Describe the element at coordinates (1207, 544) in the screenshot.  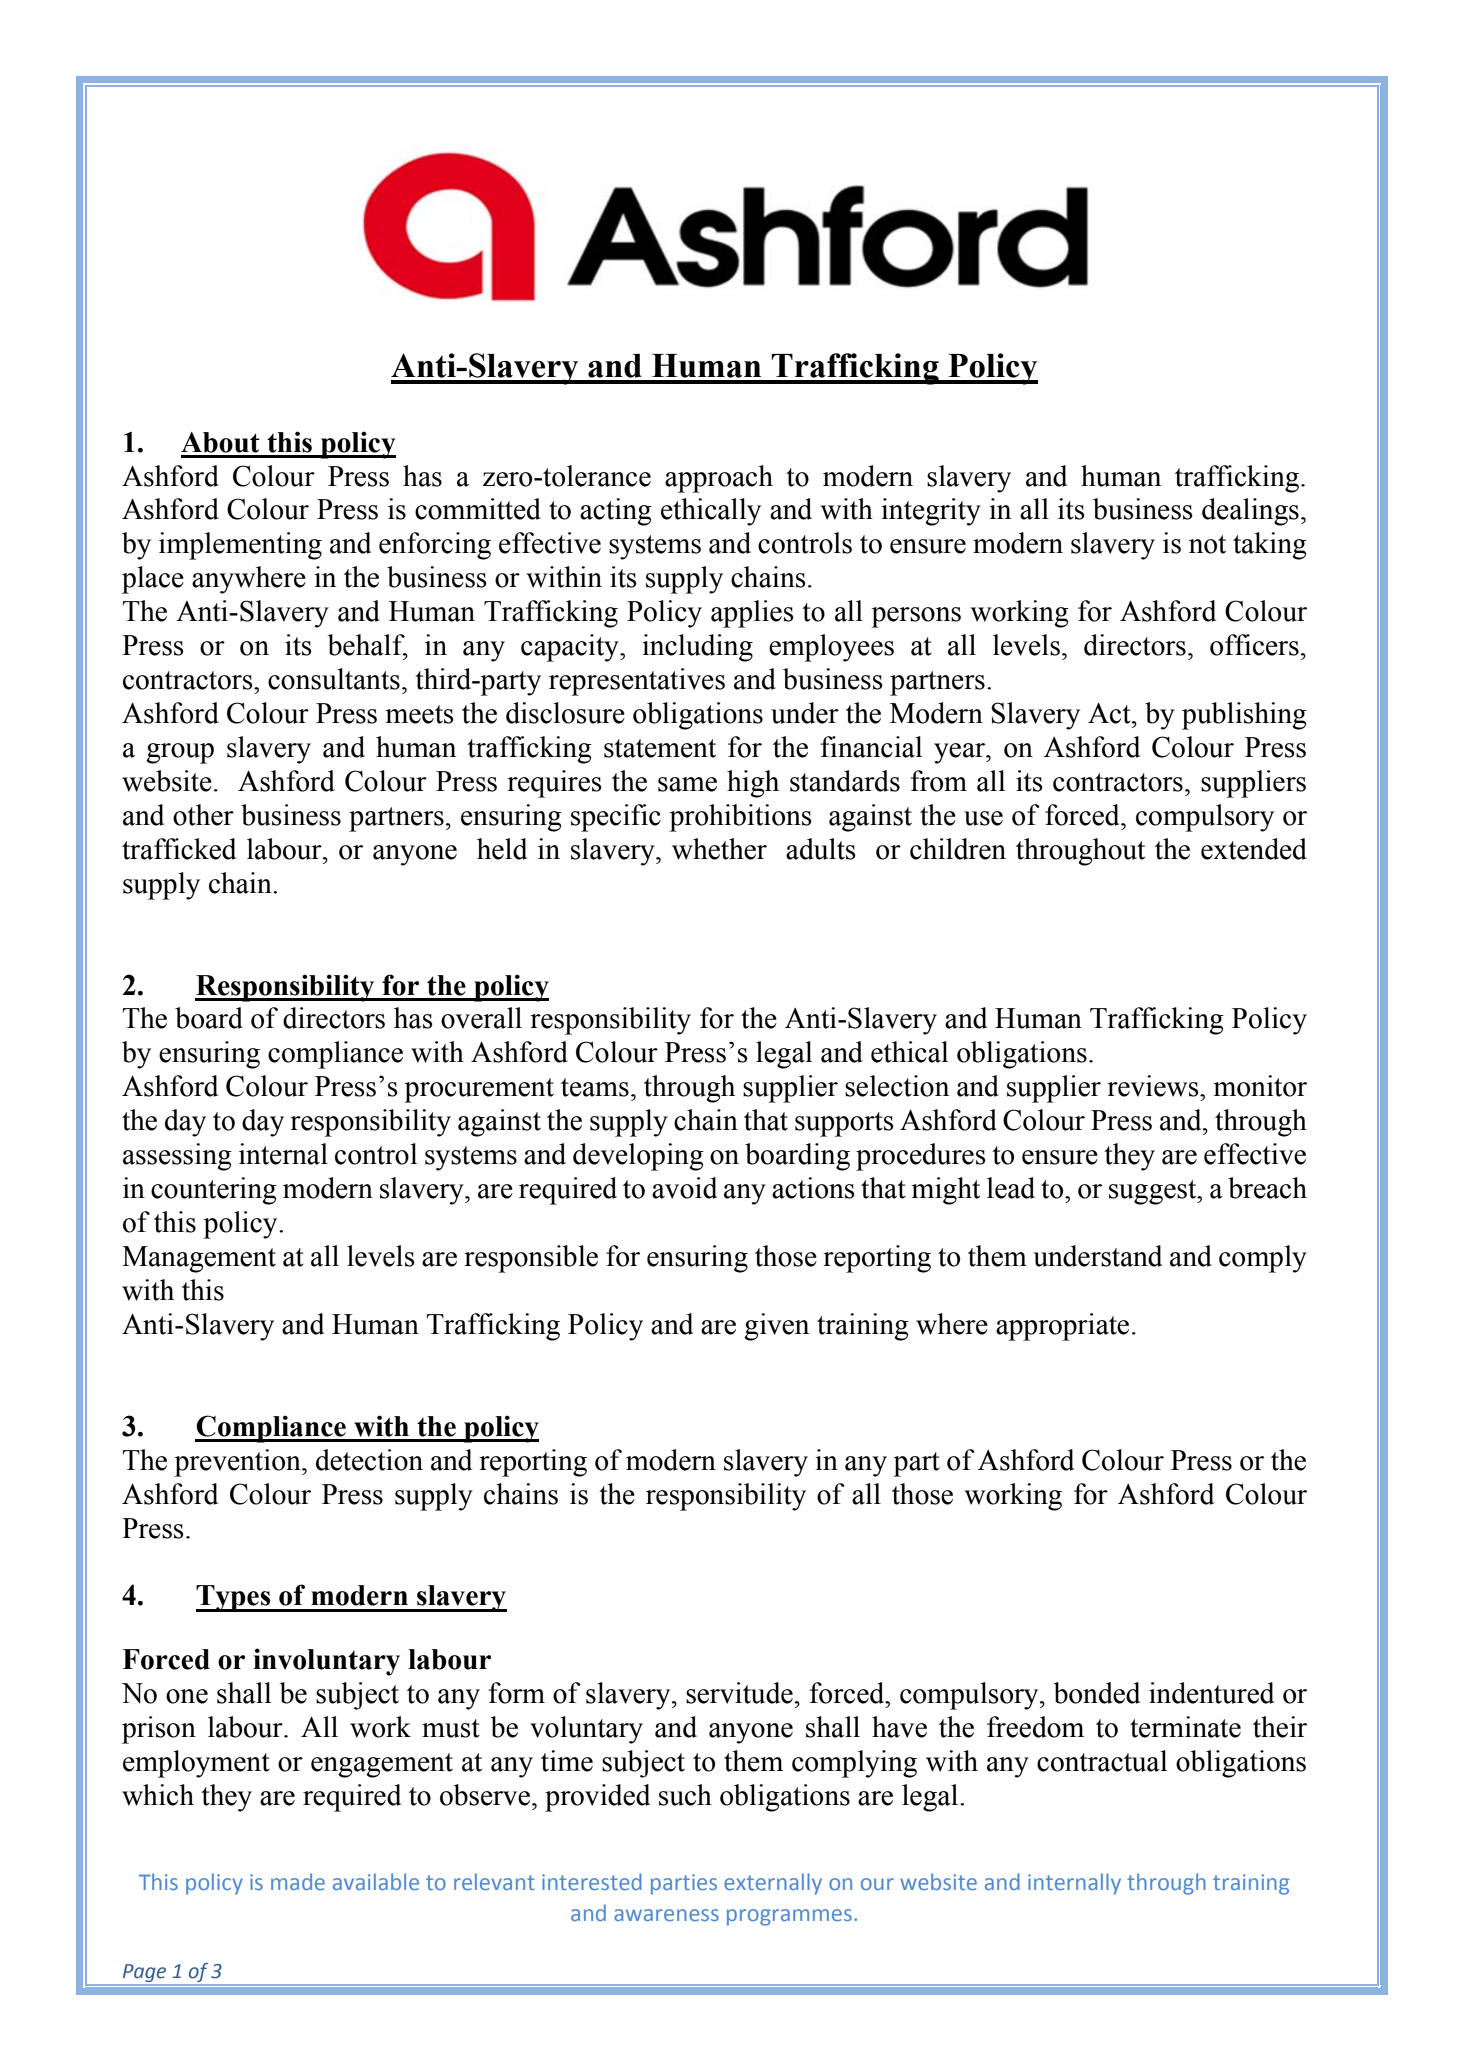
I see `not` at that location.
